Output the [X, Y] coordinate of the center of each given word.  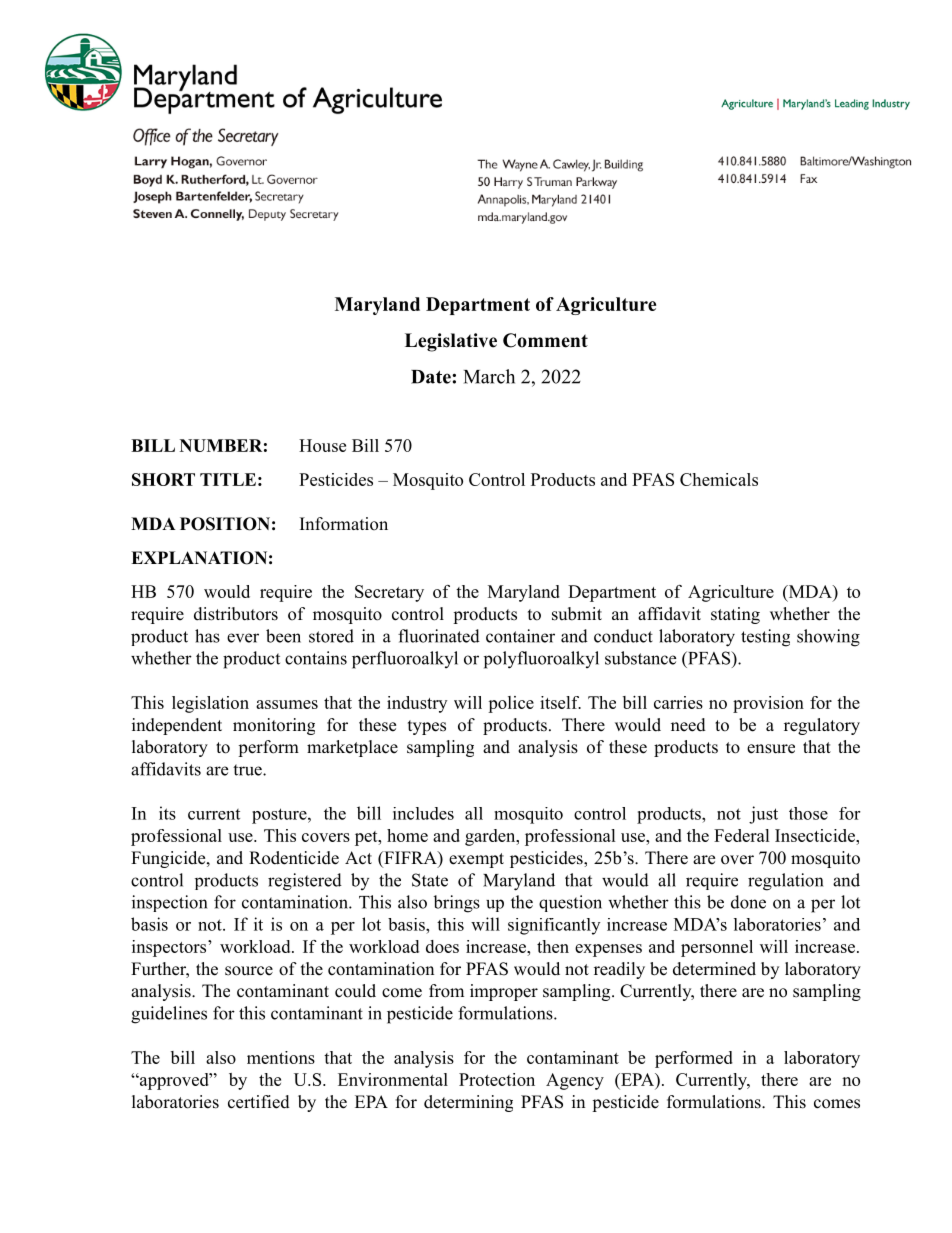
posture [280, 816]
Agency [575, 1081]
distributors [236, 614]
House [322, 445]
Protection [497, 1079]
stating [735, 615]
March [489, 376]
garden [491, 837]
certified [259, 1102]
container [520, 636]
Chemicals [719, 479]
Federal [742, 835]
